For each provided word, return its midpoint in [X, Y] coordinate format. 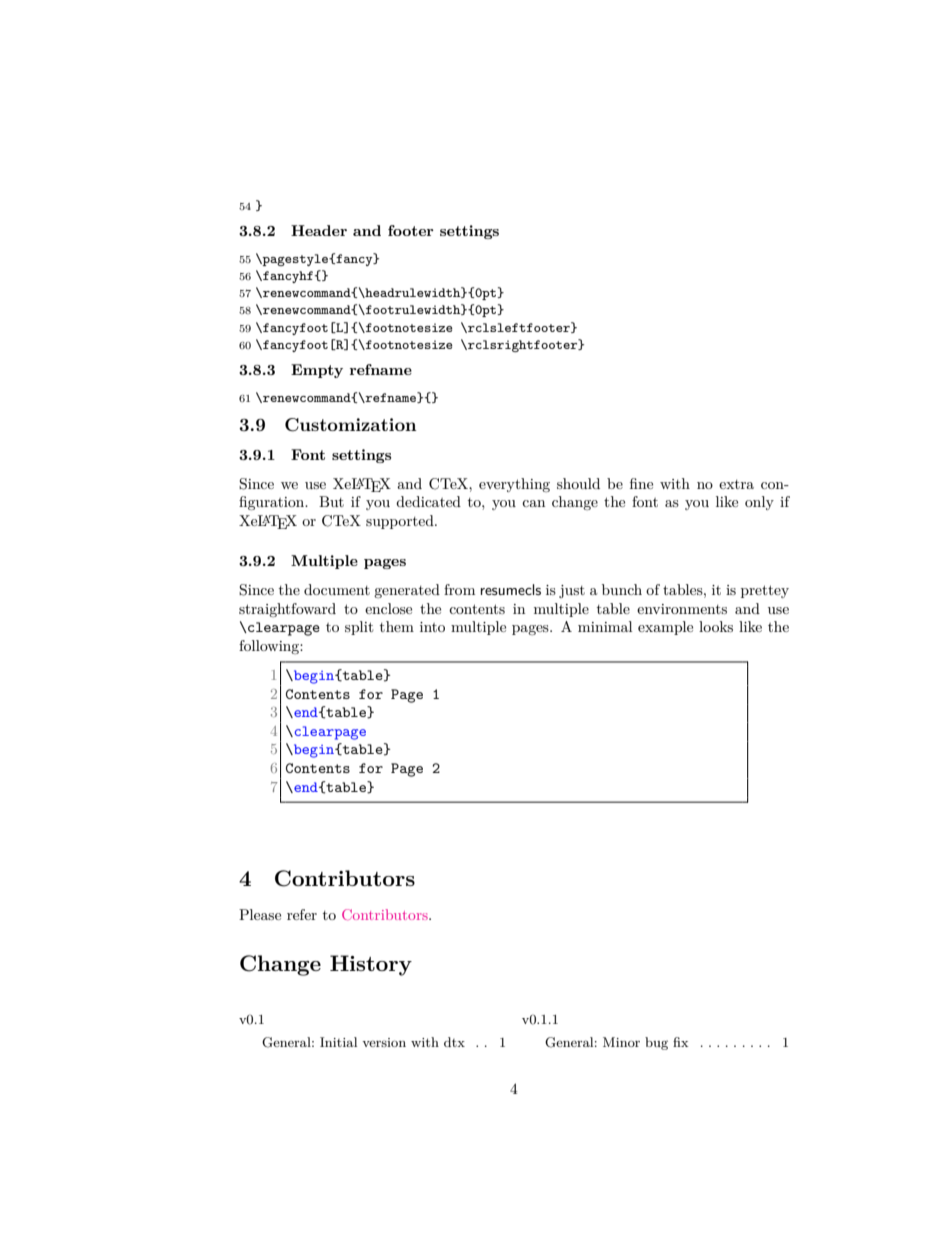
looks [716, 626]
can [533, 503]
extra [736, 484]
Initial [338, 1042]
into [432, 627]
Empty [317, 371]
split [359, 628]
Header [319, 230]
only [759, 503]
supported [401, 522]
